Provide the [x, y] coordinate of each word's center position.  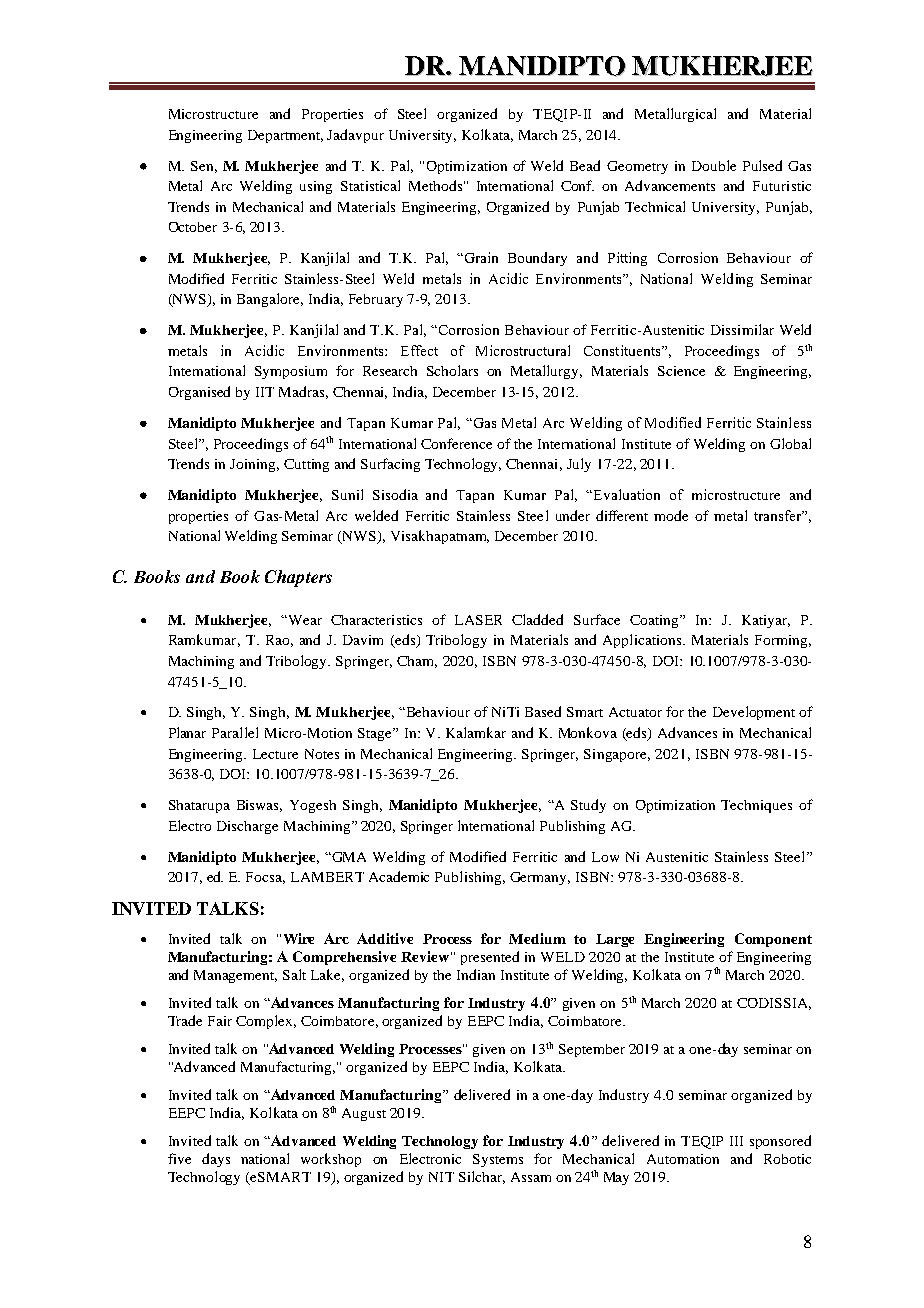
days [216, 1160]
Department [285, 136]
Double [714, 165]
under [573, 515]
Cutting [306, 465]
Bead [585, 165]
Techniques [756, 806]
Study [588, 806]
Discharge [247, 827]
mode [671, 515]
